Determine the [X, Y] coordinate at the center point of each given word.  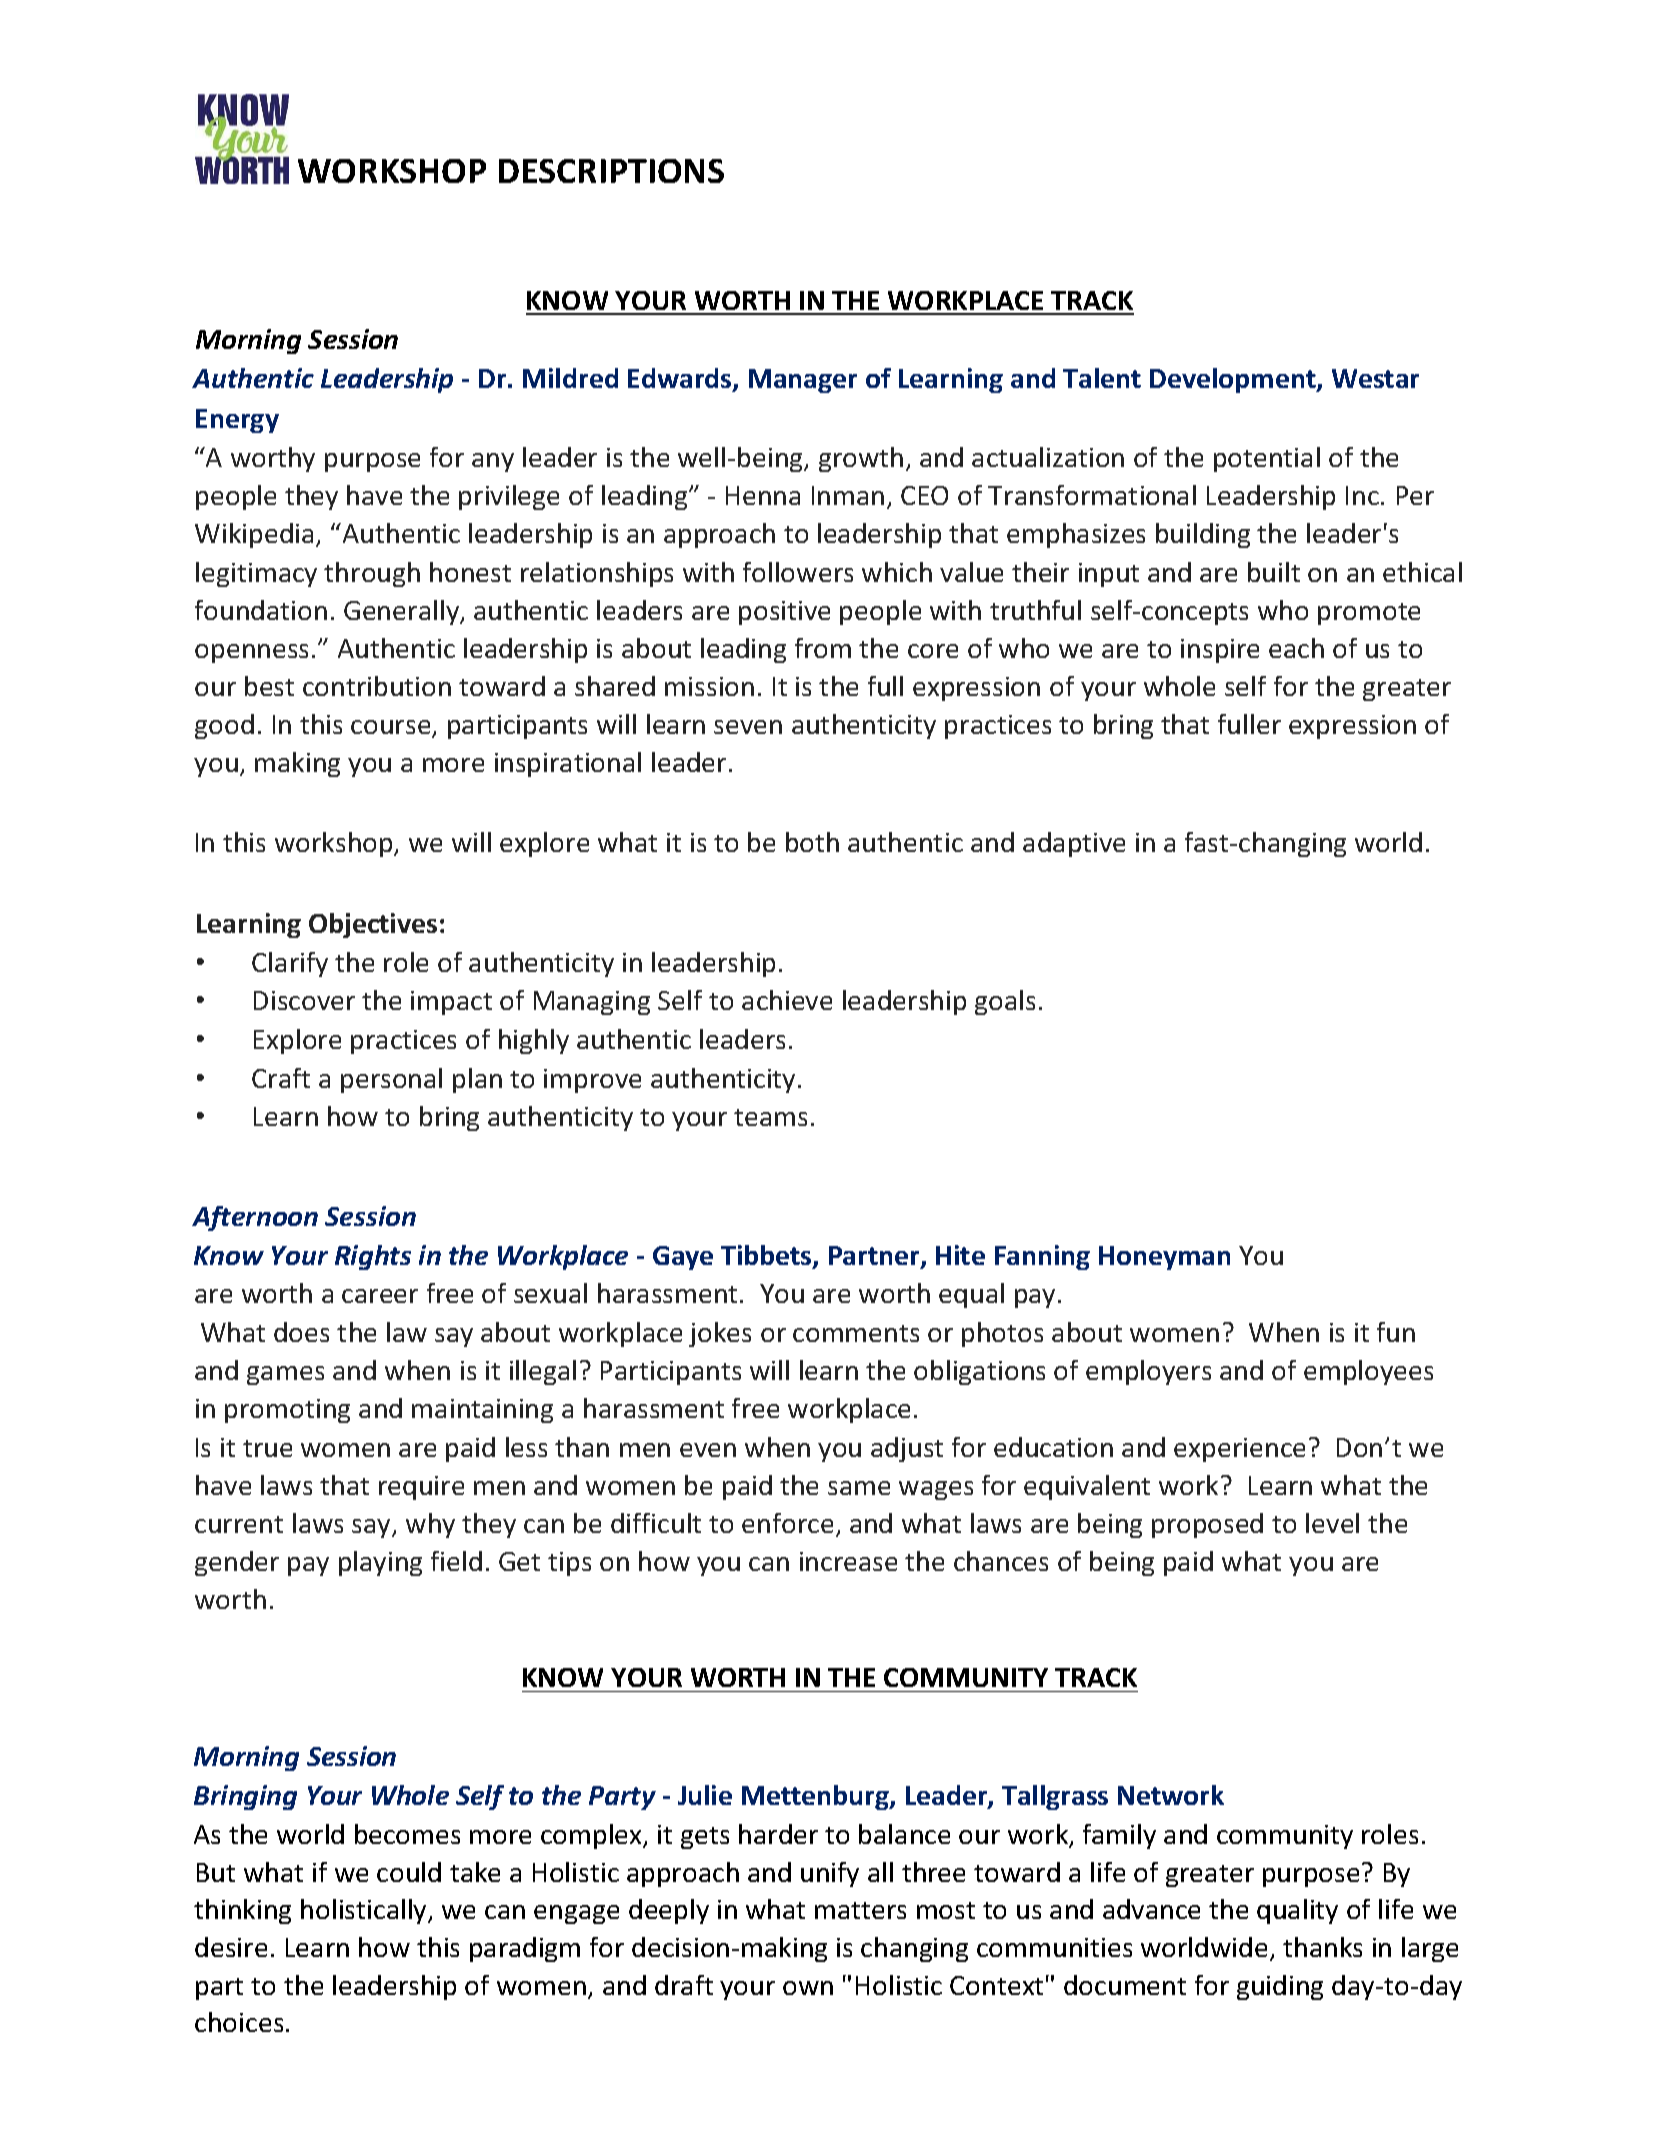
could [409, 1872]
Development [1234, 380]
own [808, 1988]
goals [1005, 1002]
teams [770, 1117]
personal [391, 1080]
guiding [1280, 1987]
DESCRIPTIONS [611, 171]
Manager [803, 381]
